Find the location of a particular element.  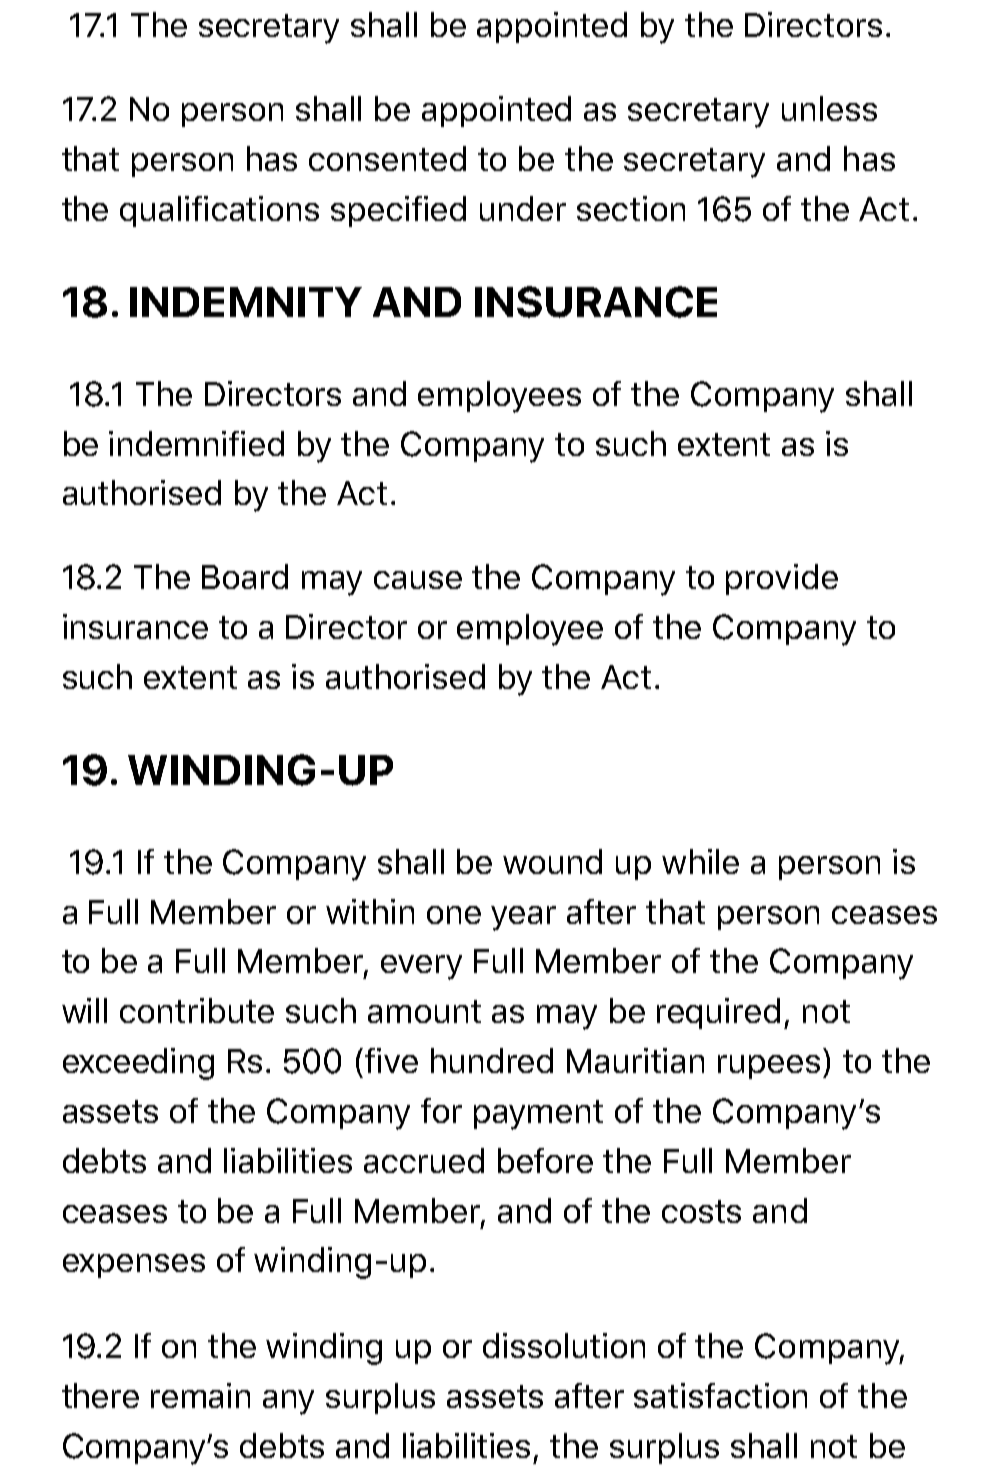

satisfaction is located at coordinates (720, 1395).
